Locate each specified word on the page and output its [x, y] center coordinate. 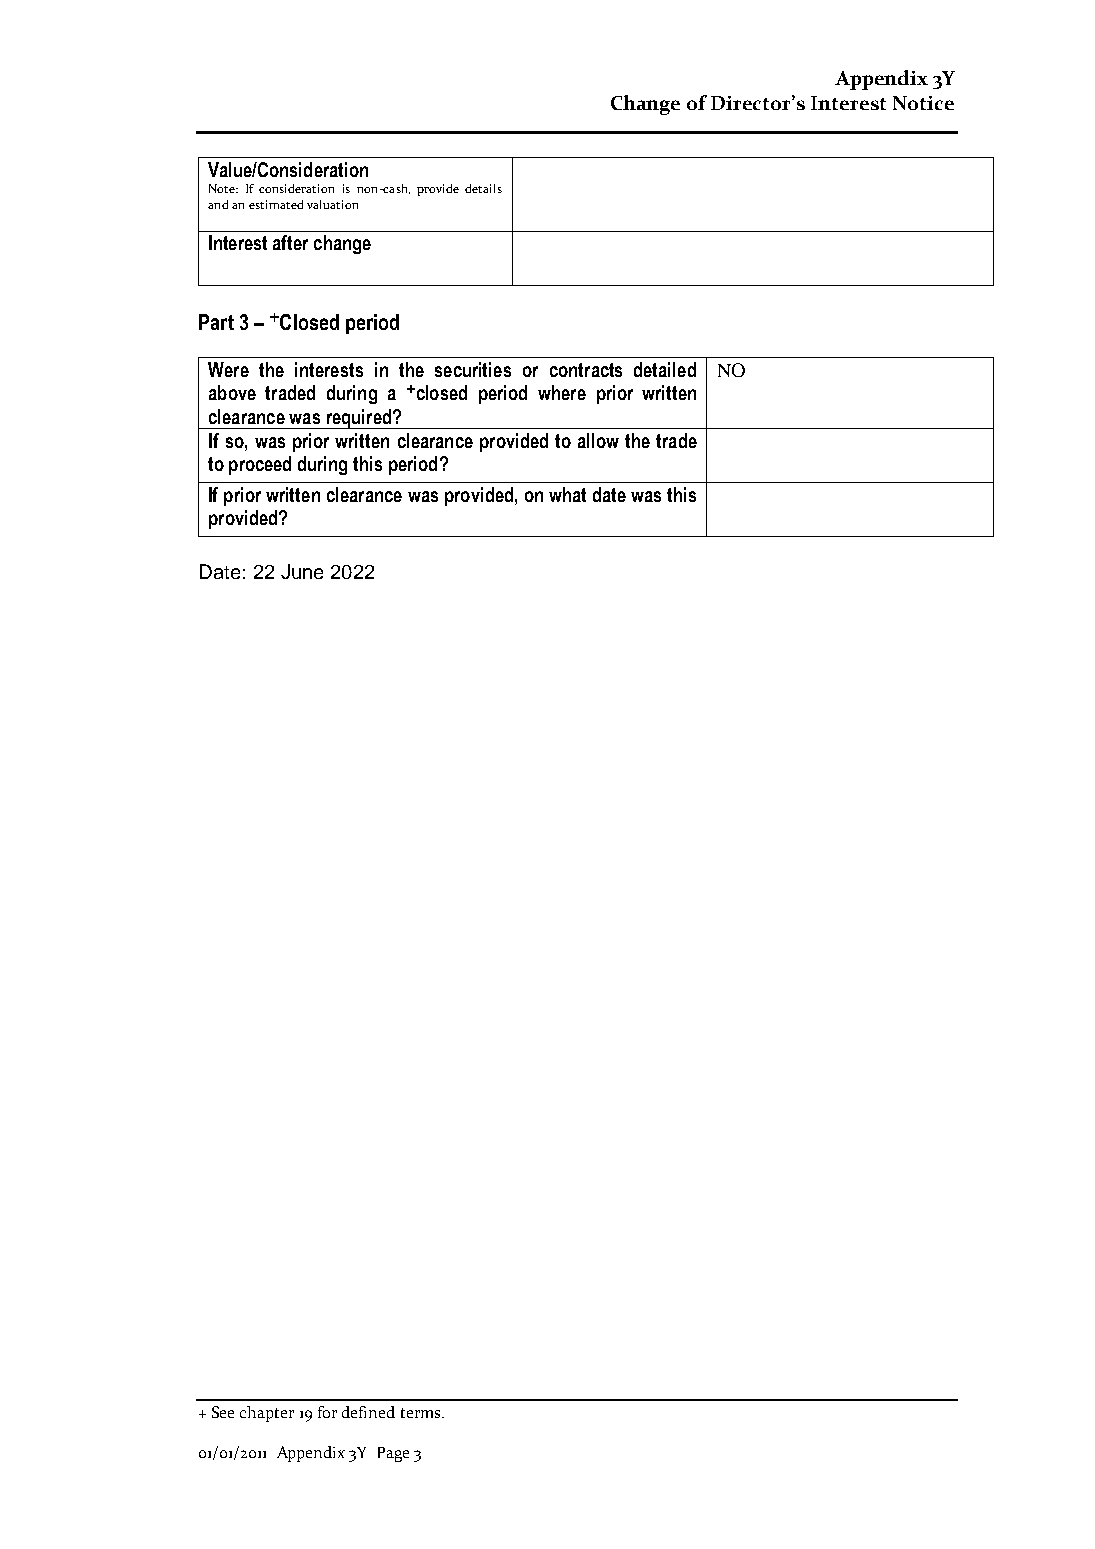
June [302, 571]
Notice [923, 103]
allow [598, 440]
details [483, 188]
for [327, 1412]
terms [422, 1413]
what [567, 494]
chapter [267, 1414]
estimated [276, 204]
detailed [665, 369]
